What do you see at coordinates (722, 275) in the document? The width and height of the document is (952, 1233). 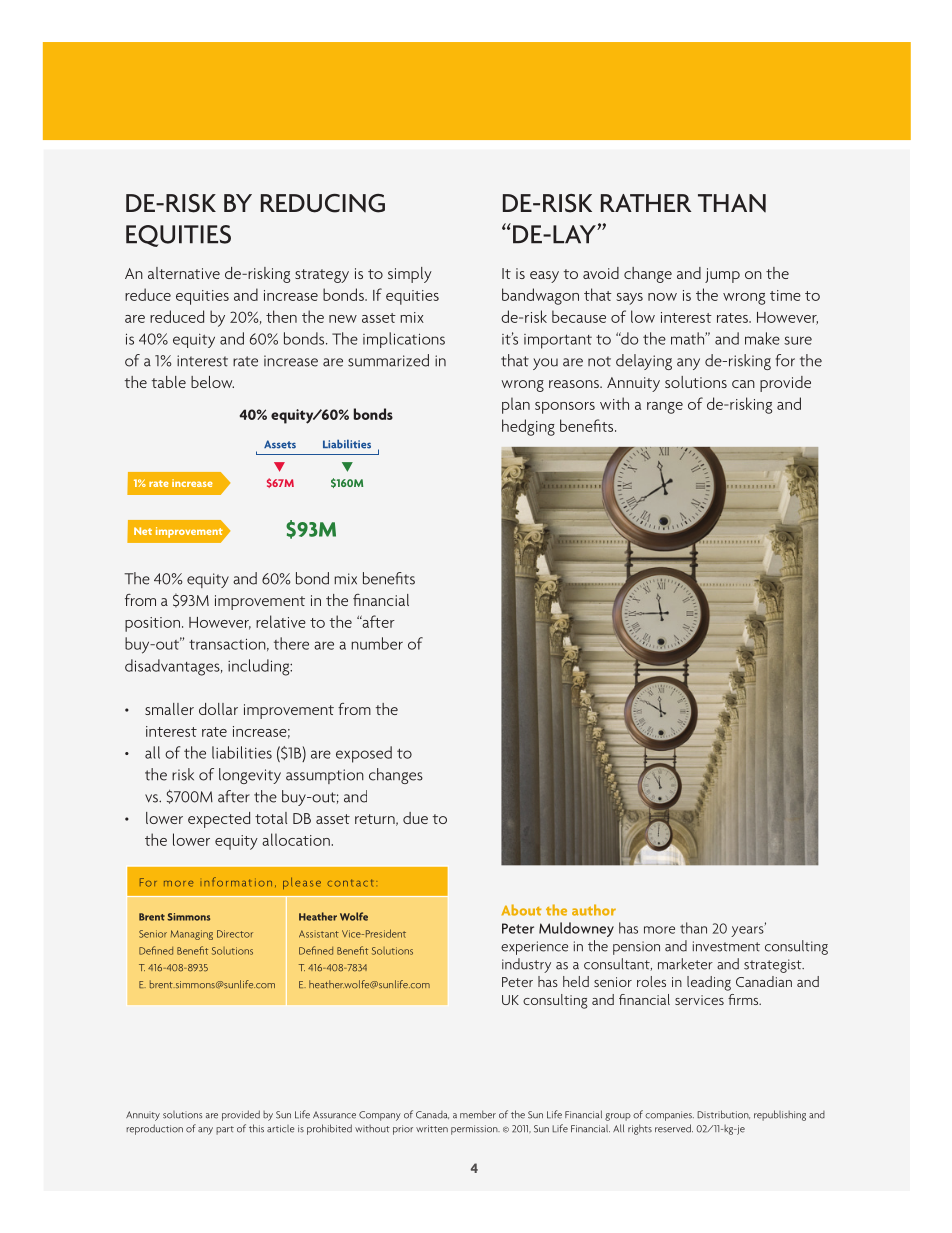 I see `jump` at bounding box center [722, 275].
